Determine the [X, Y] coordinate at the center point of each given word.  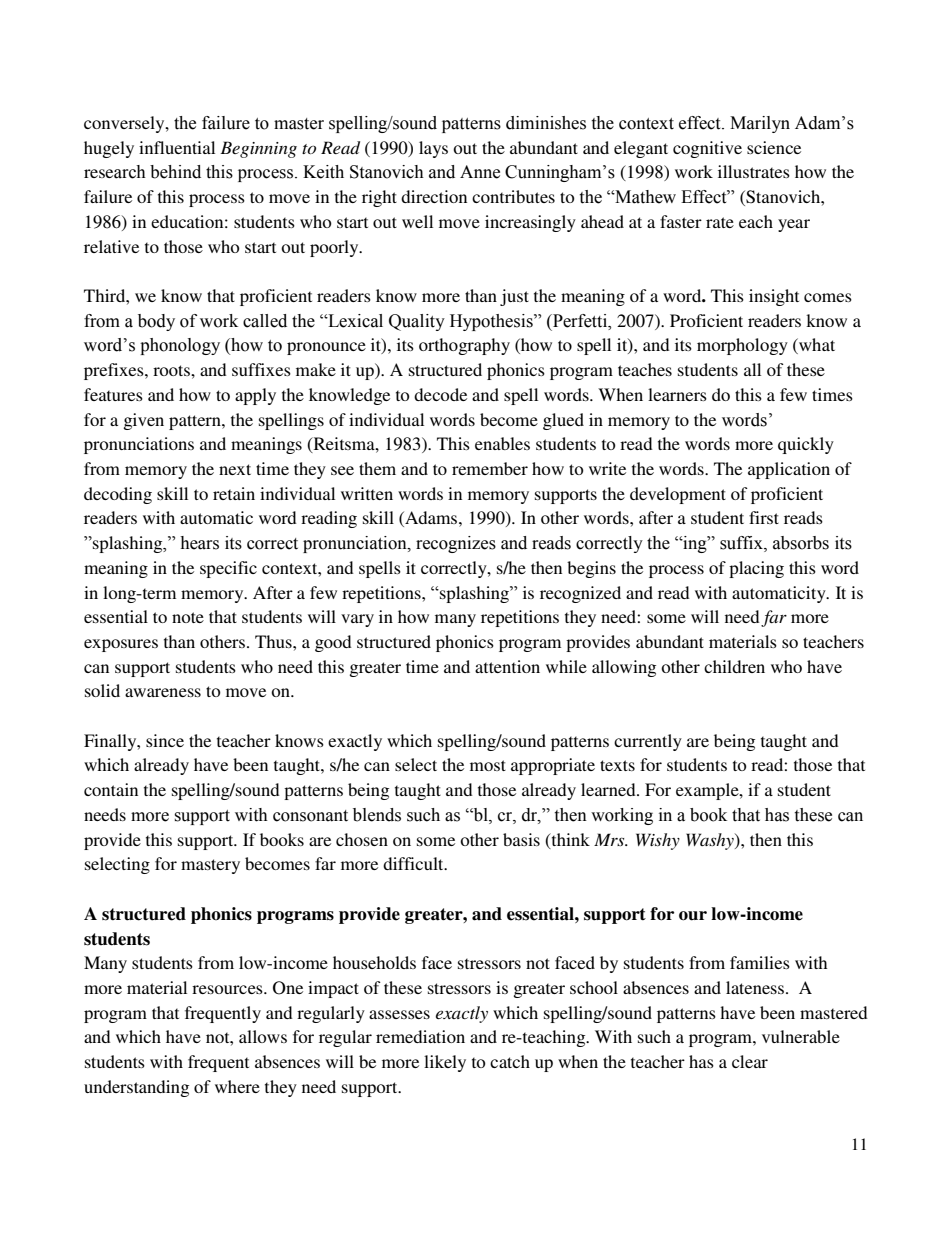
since [165, 740]
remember [490, 468]
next [235, 469]
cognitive [707, 149]
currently [648, 742]
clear [750, 1061]
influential [177, 147]
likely [445, 1063]
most [488, 765]
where [237, 1086]
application [789, 470]
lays [433, 149]
